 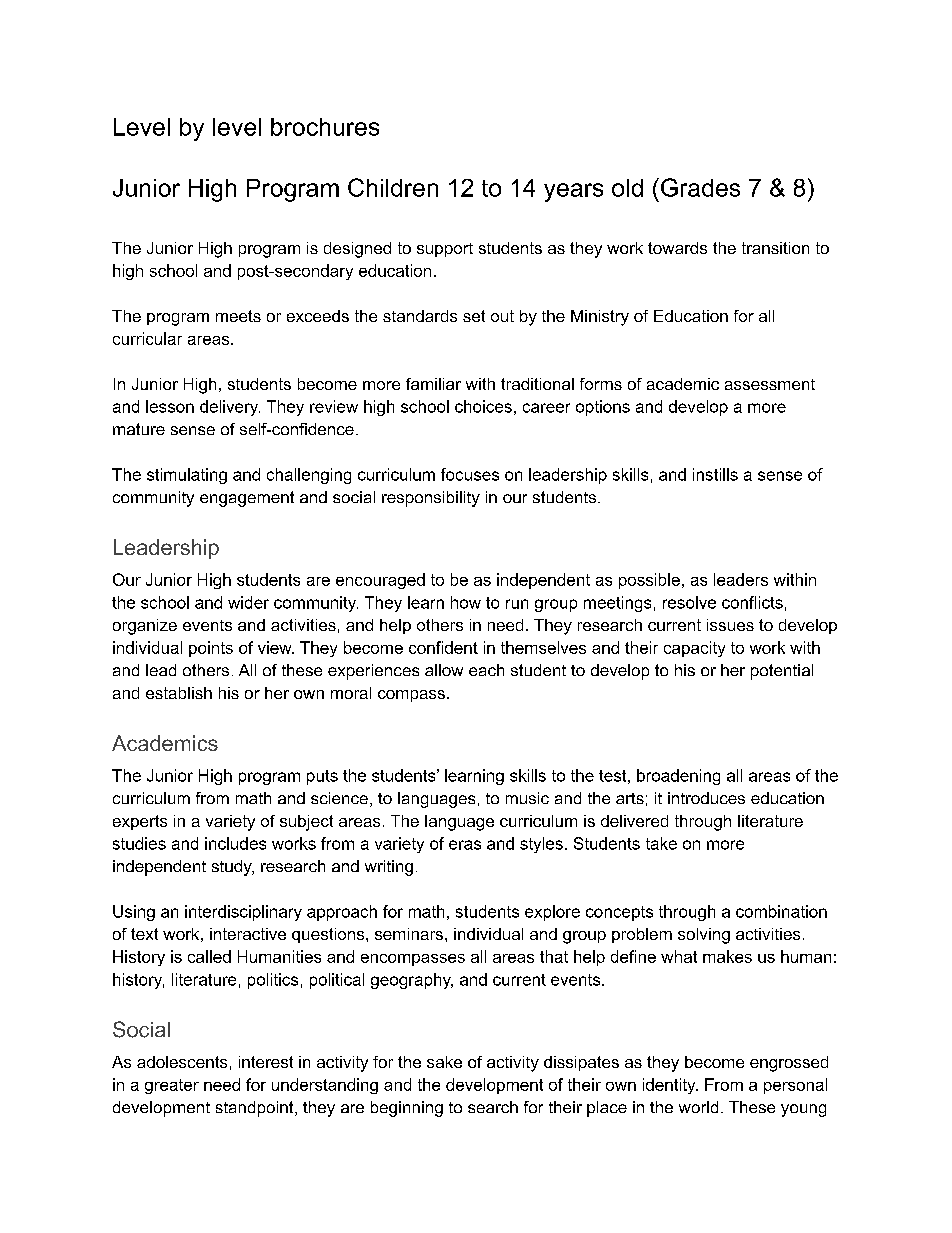 What do you see at coordinates (172, 1086) in the image?
I see `greater` at bounding box center [172, 1086].
